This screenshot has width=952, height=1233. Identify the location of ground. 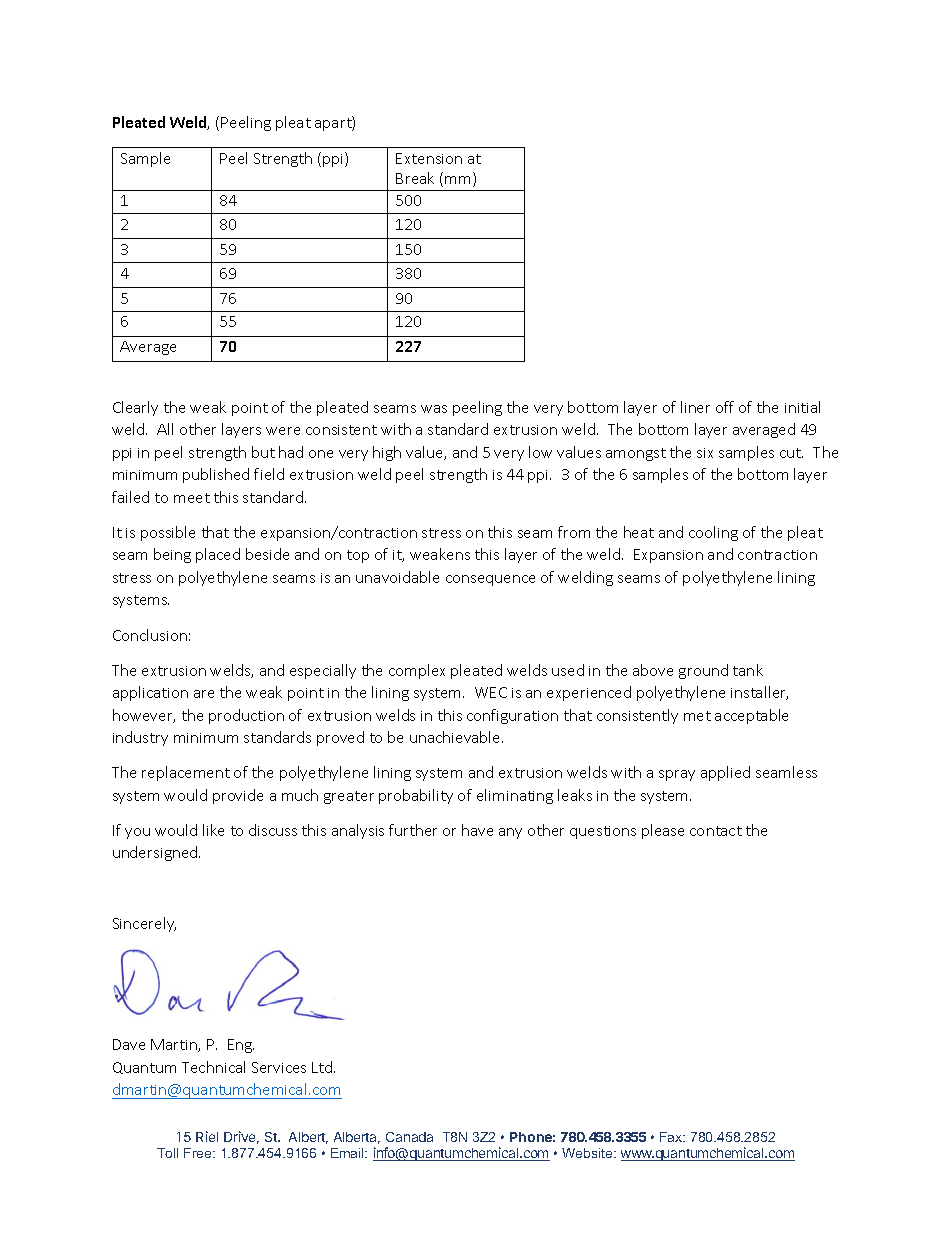
(703, 671).
